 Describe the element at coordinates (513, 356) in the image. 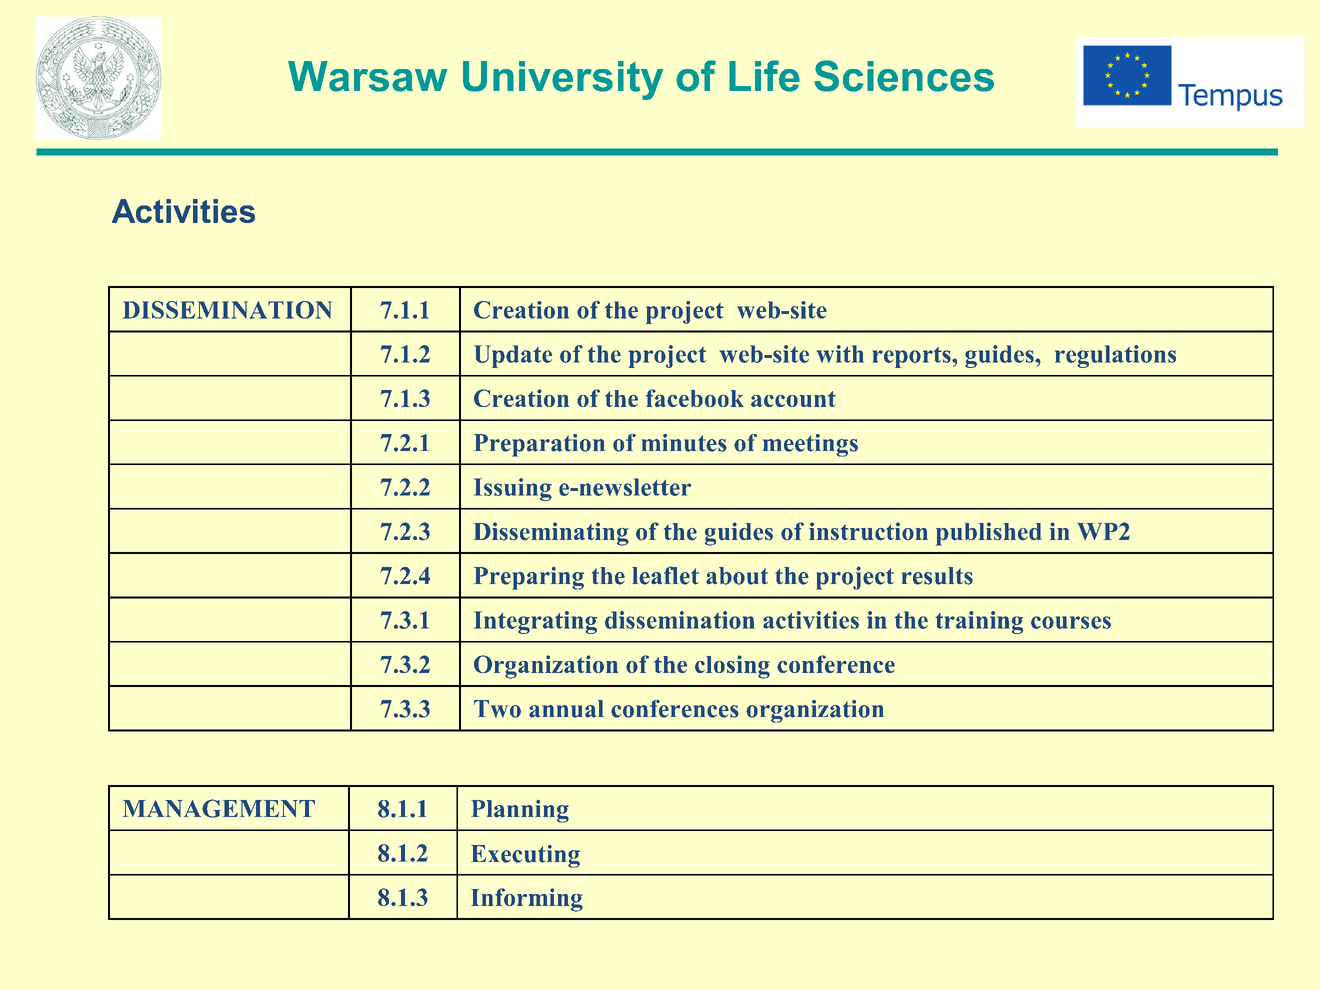

I see `Update` at that location.
